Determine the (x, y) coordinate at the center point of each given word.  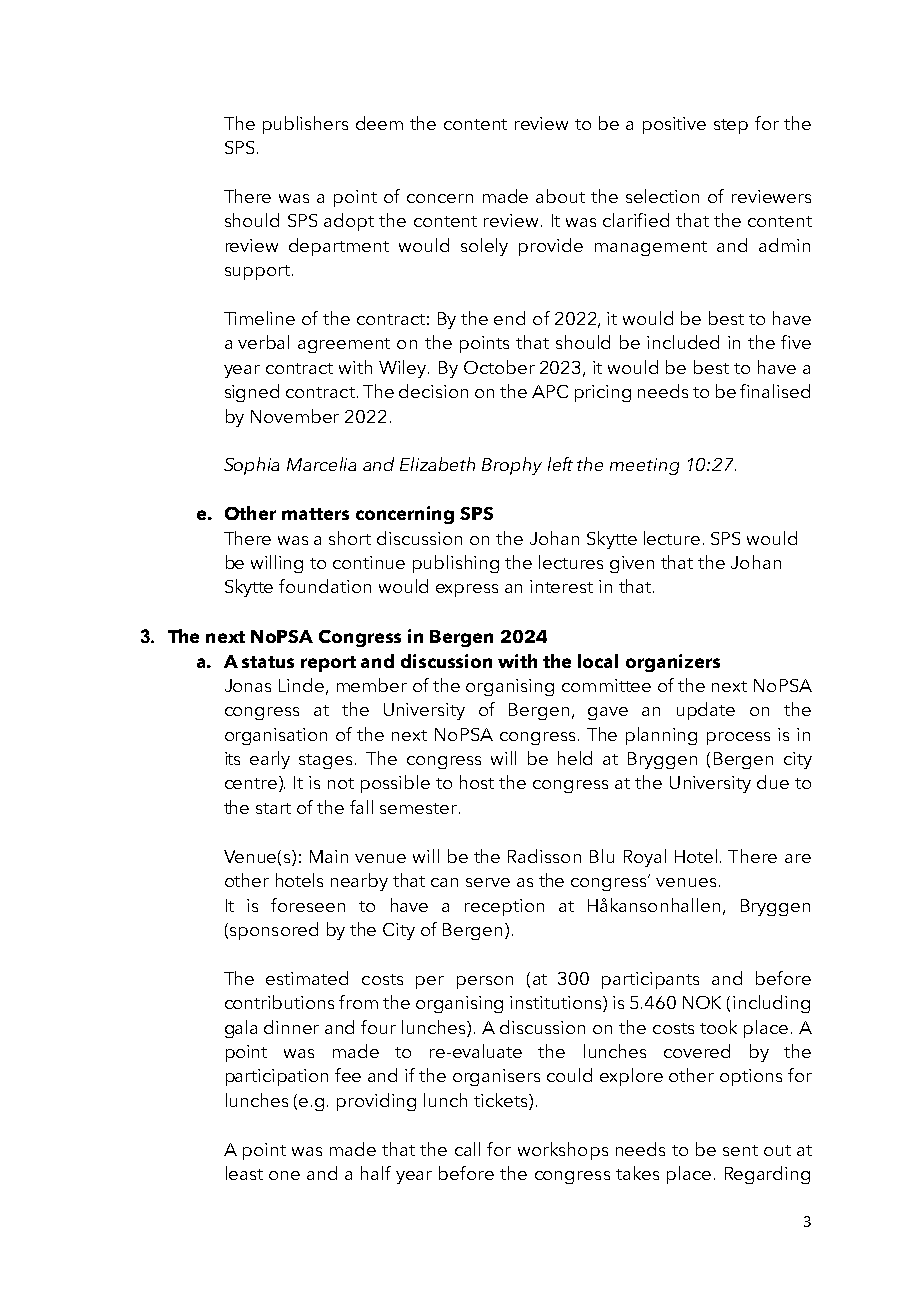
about (560, 196)
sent (740, 1150)
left (560, 464)
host (477, 782)
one (284, 1175)
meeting (644, 466)
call (467, 1149)
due (773, 782)
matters (315, 514)
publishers (305, 125)
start (273, 808)
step (731, 126)
